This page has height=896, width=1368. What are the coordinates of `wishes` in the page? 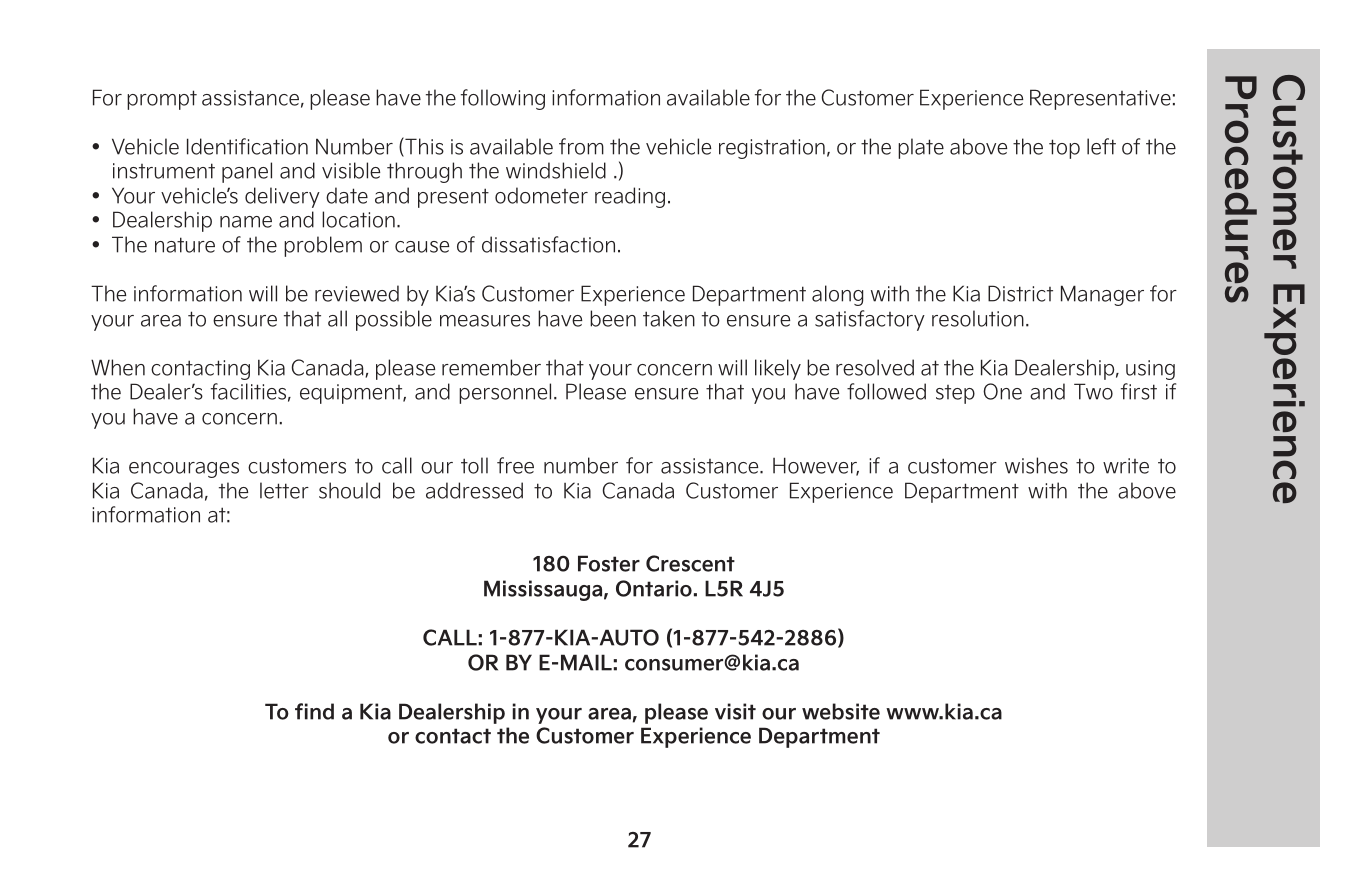 It's located at (1036, 465).
